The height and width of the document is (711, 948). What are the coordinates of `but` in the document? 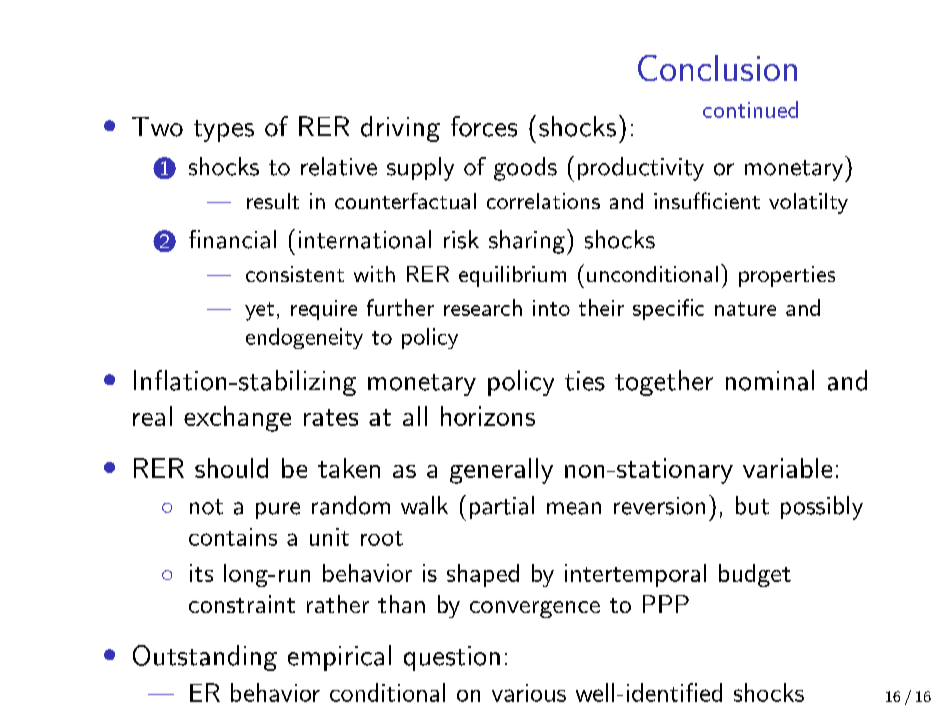 It's located at (752, 505).
